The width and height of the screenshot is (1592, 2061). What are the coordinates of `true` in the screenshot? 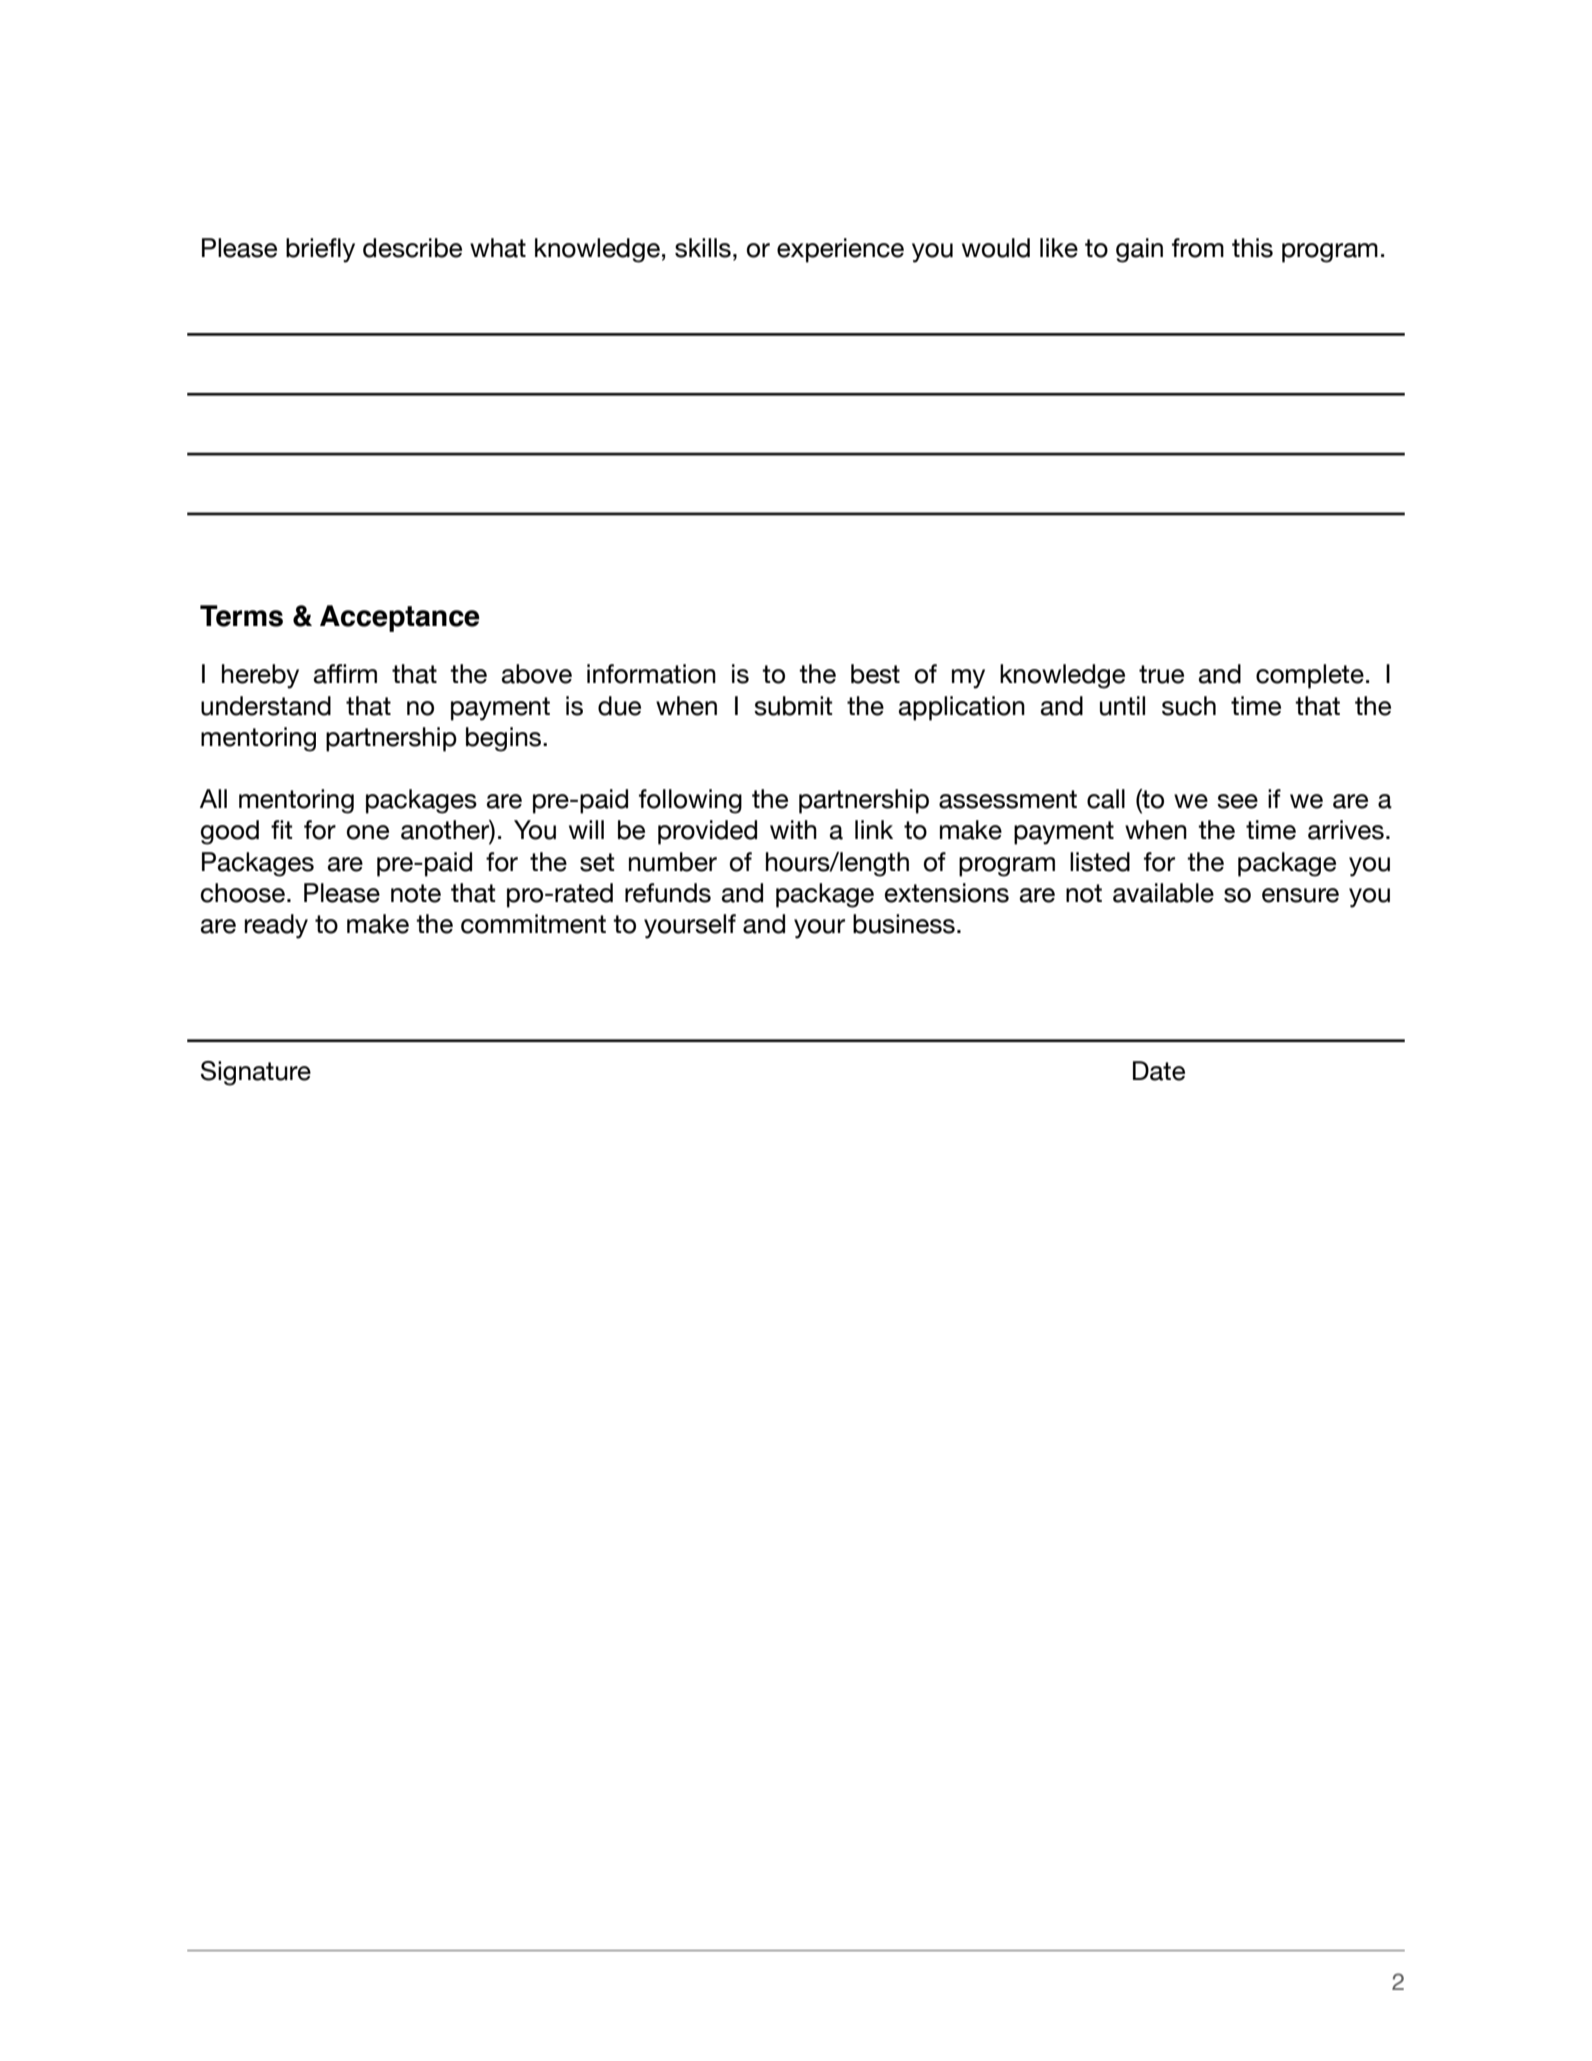 It's located at (1161, 674).
